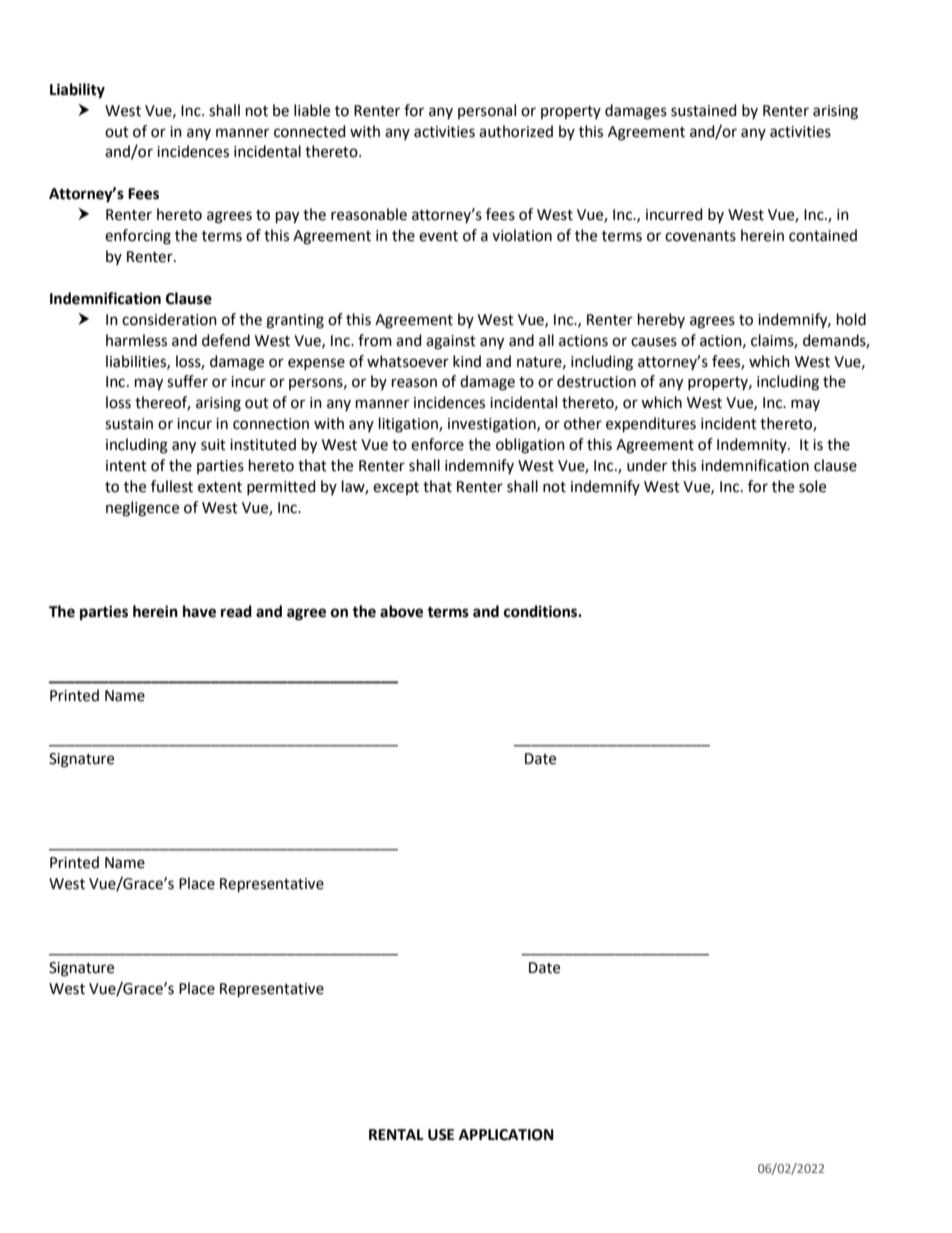 This screenshot has height=1233, width=952. Describe the element at coordinates (236, 611) in the screenshot. I see `read` at that location.
